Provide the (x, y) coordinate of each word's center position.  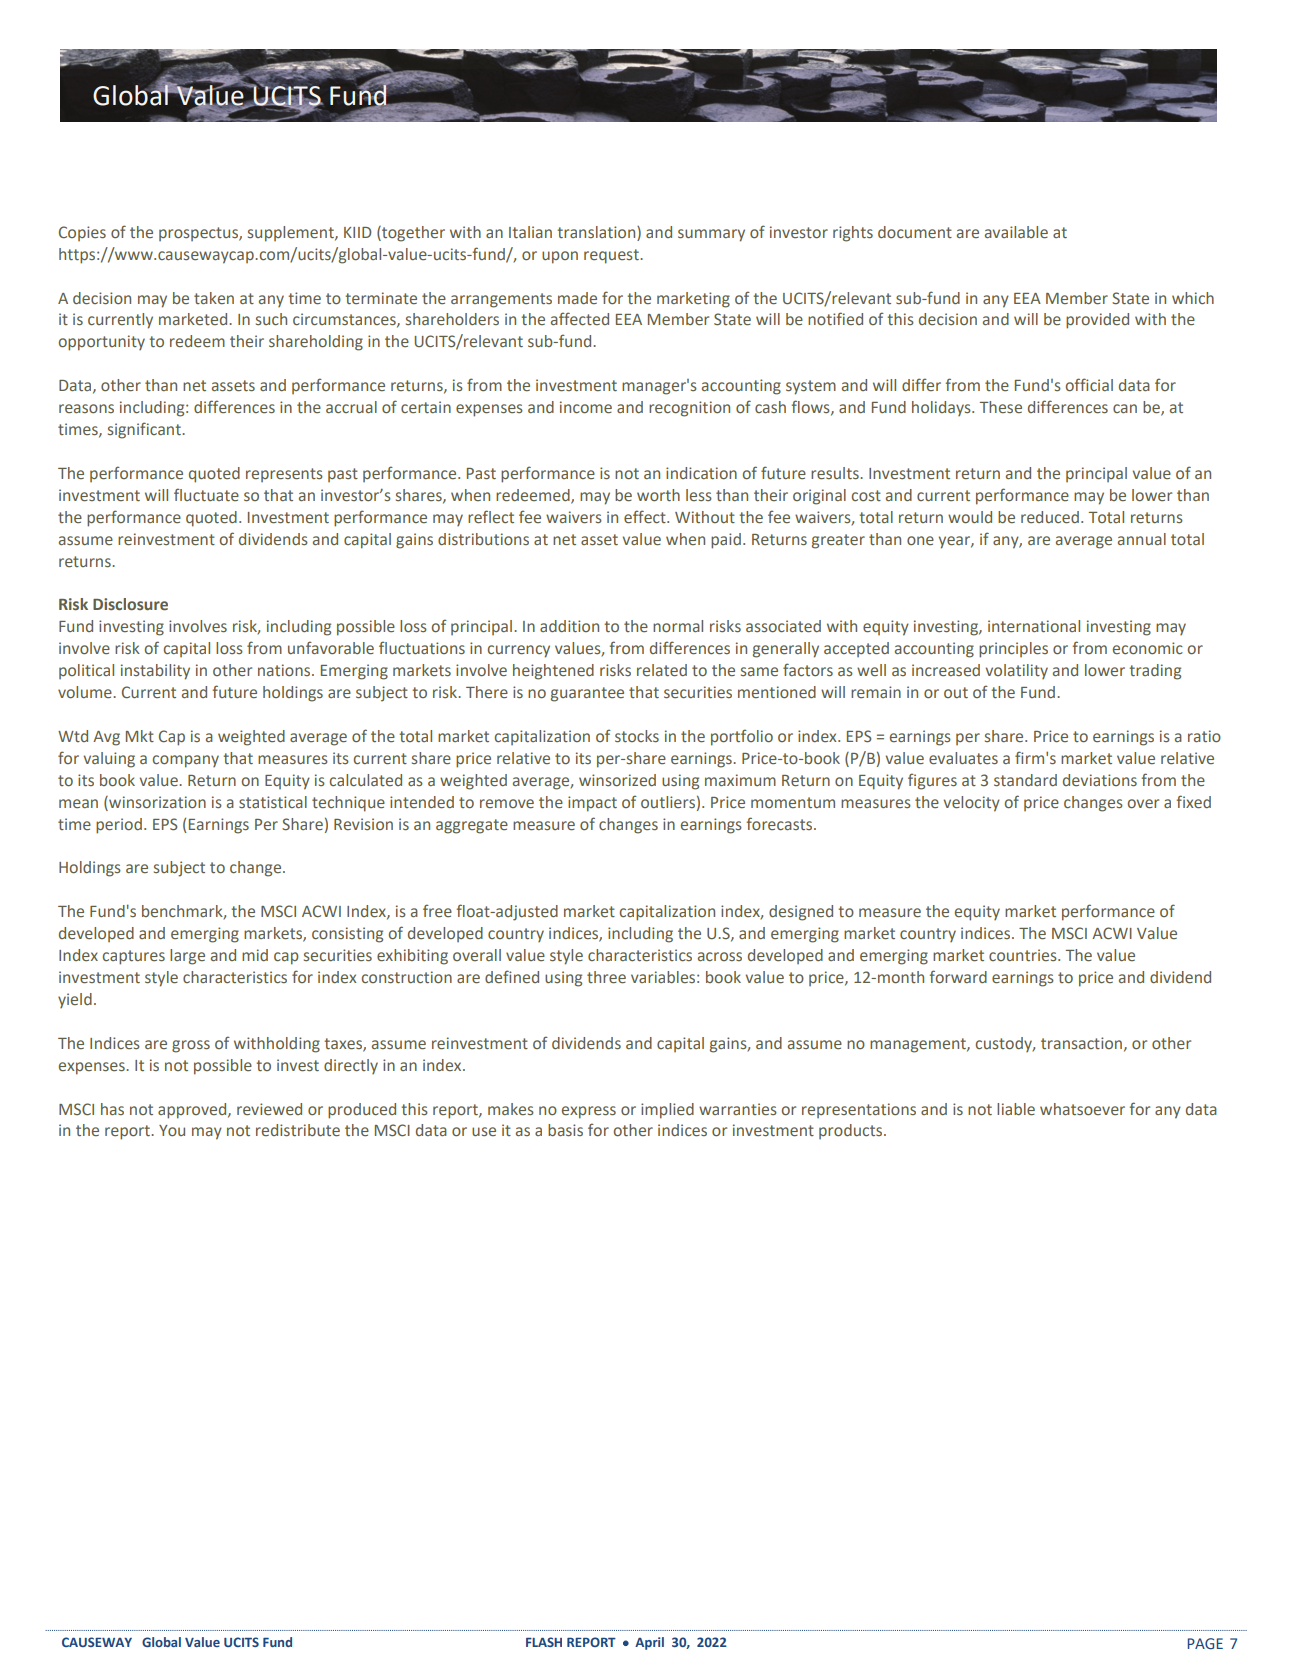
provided (1097, 321)
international (1034, 626)
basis (565, 1130)
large (187, 957)
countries (1024, 955)
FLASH (544, 1642)
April (649, 1643)
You (172, 1130)
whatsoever (1082, 1109)
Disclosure (130, 604)
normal (678, 626)
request (612, 256)
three (606, 977)
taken (214, 298)
